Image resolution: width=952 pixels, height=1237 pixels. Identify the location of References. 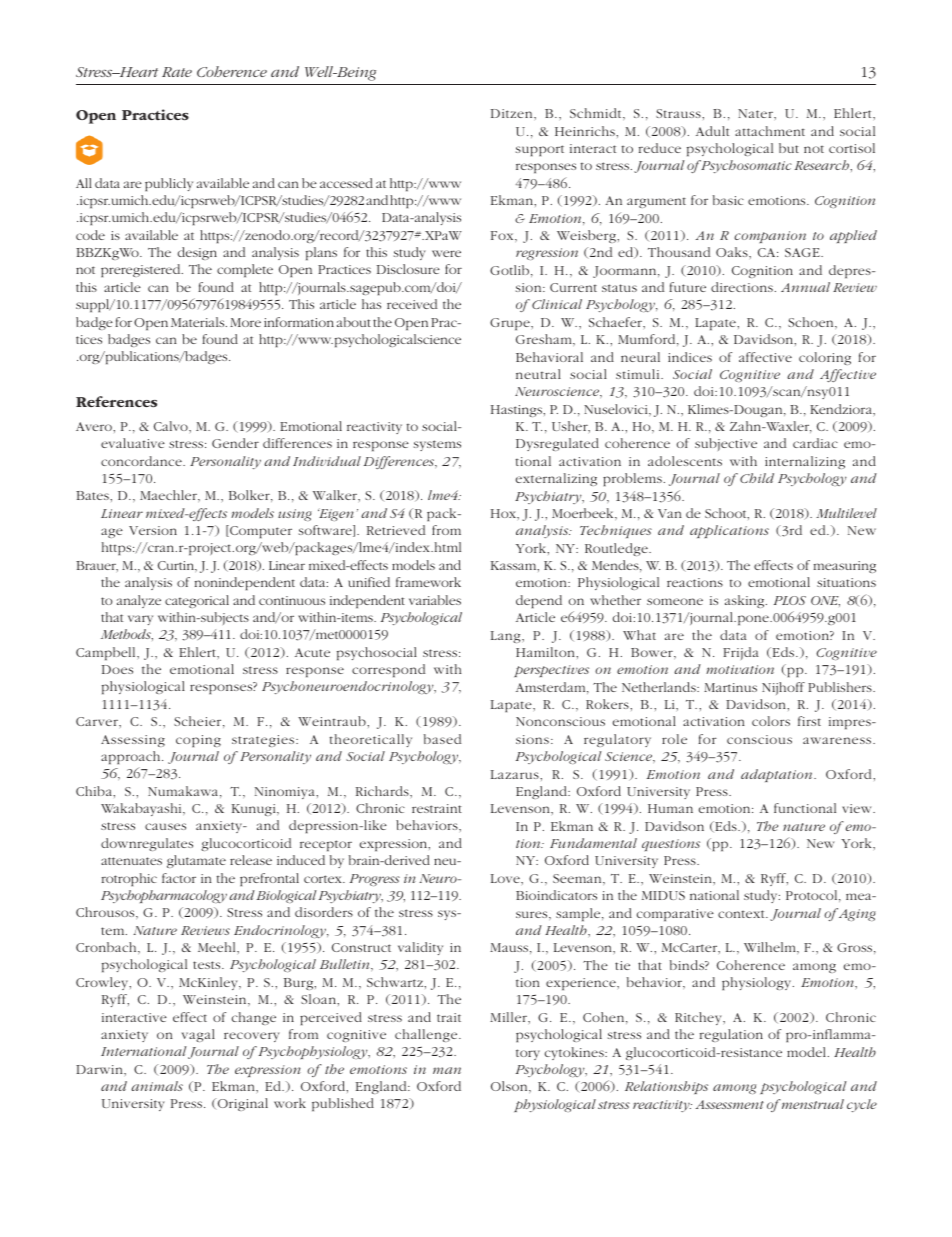
(116, 401).
